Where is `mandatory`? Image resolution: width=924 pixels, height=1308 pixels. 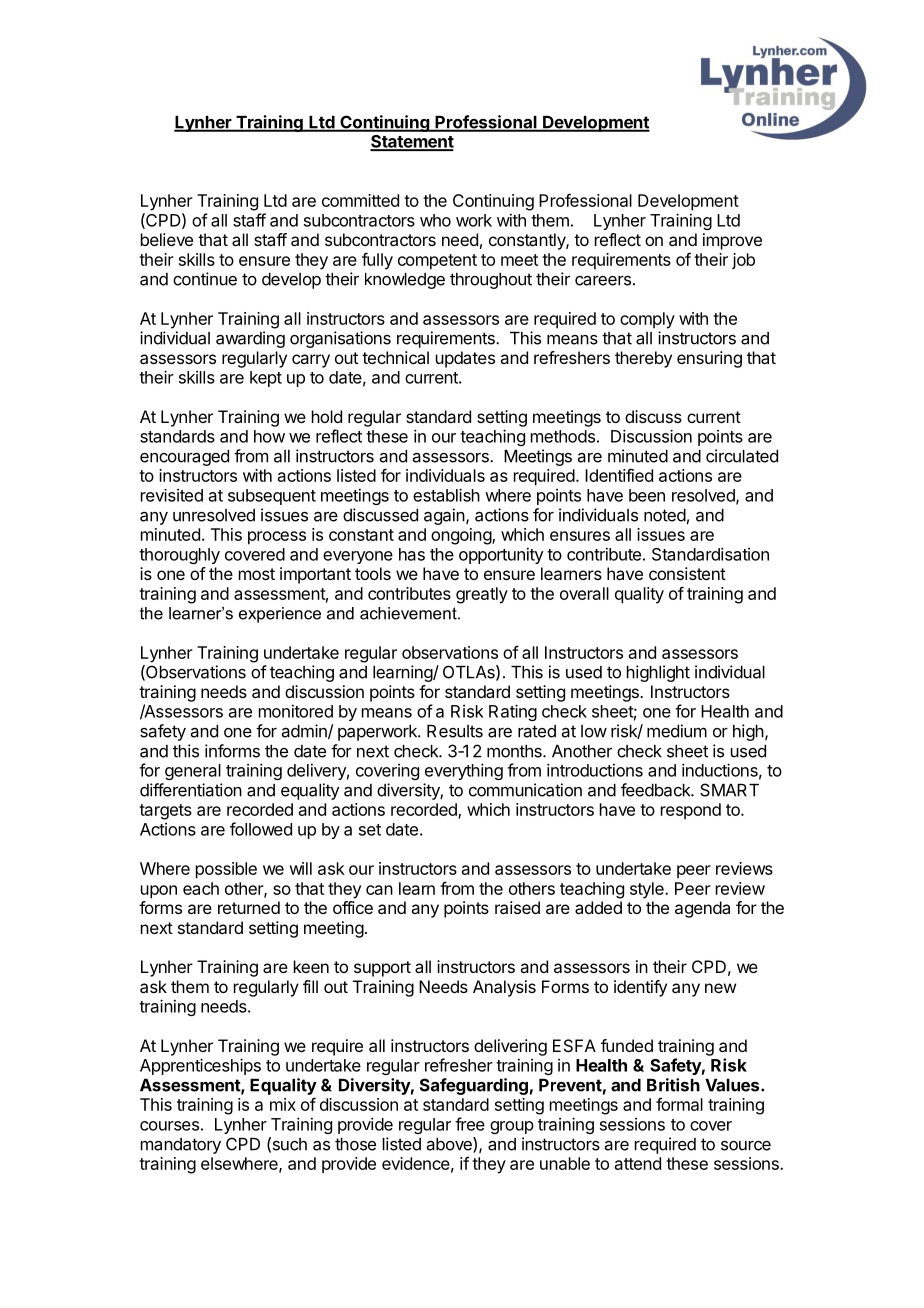
mandatory is located at coordinates (181, 1146).
